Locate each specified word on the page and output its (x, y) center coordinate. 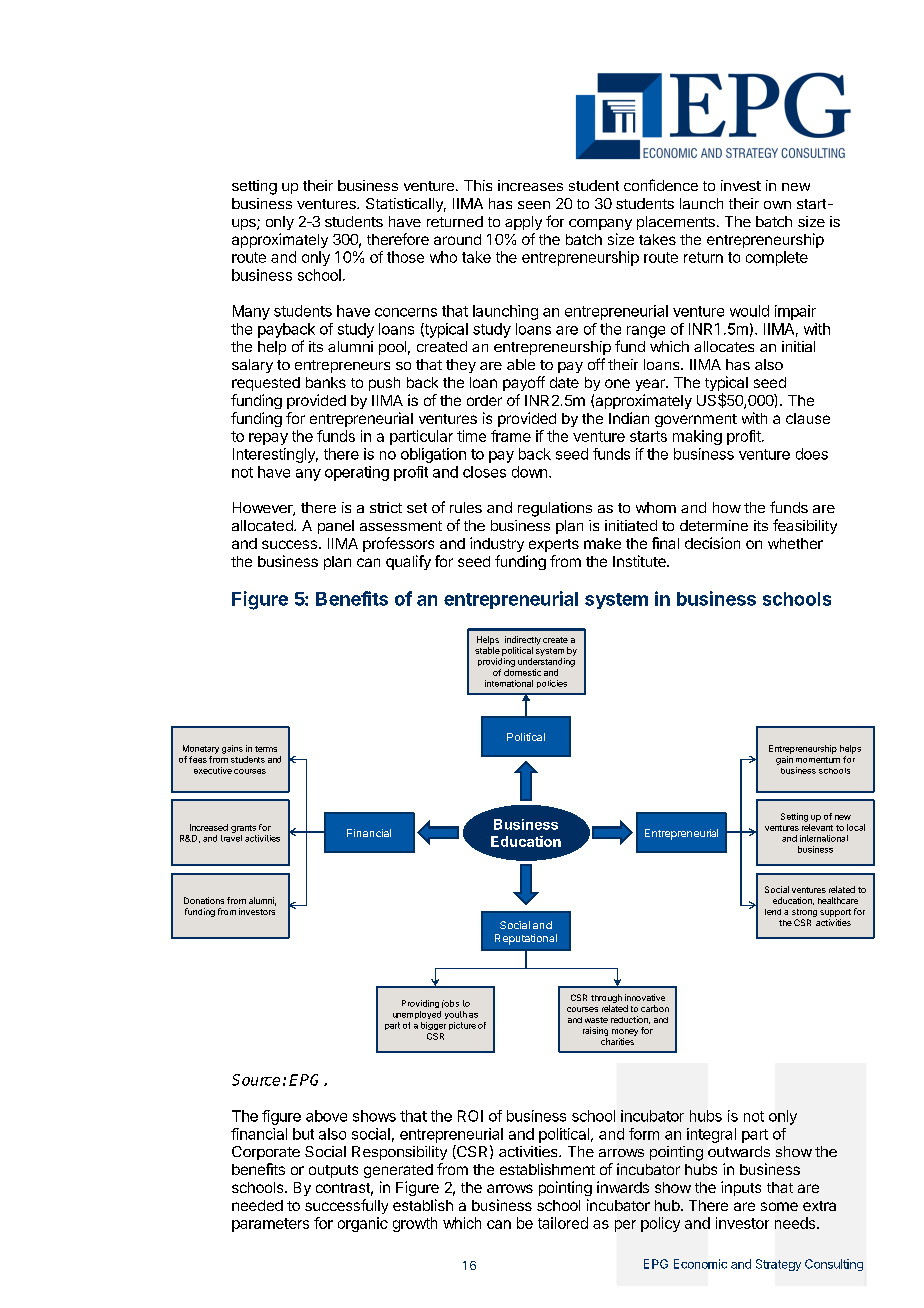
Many (251, 312)
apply (523, 223)
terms (266, 749)
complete (777, 258)
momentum (818, 760)
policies (552, 684)
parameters (270, 1225)
